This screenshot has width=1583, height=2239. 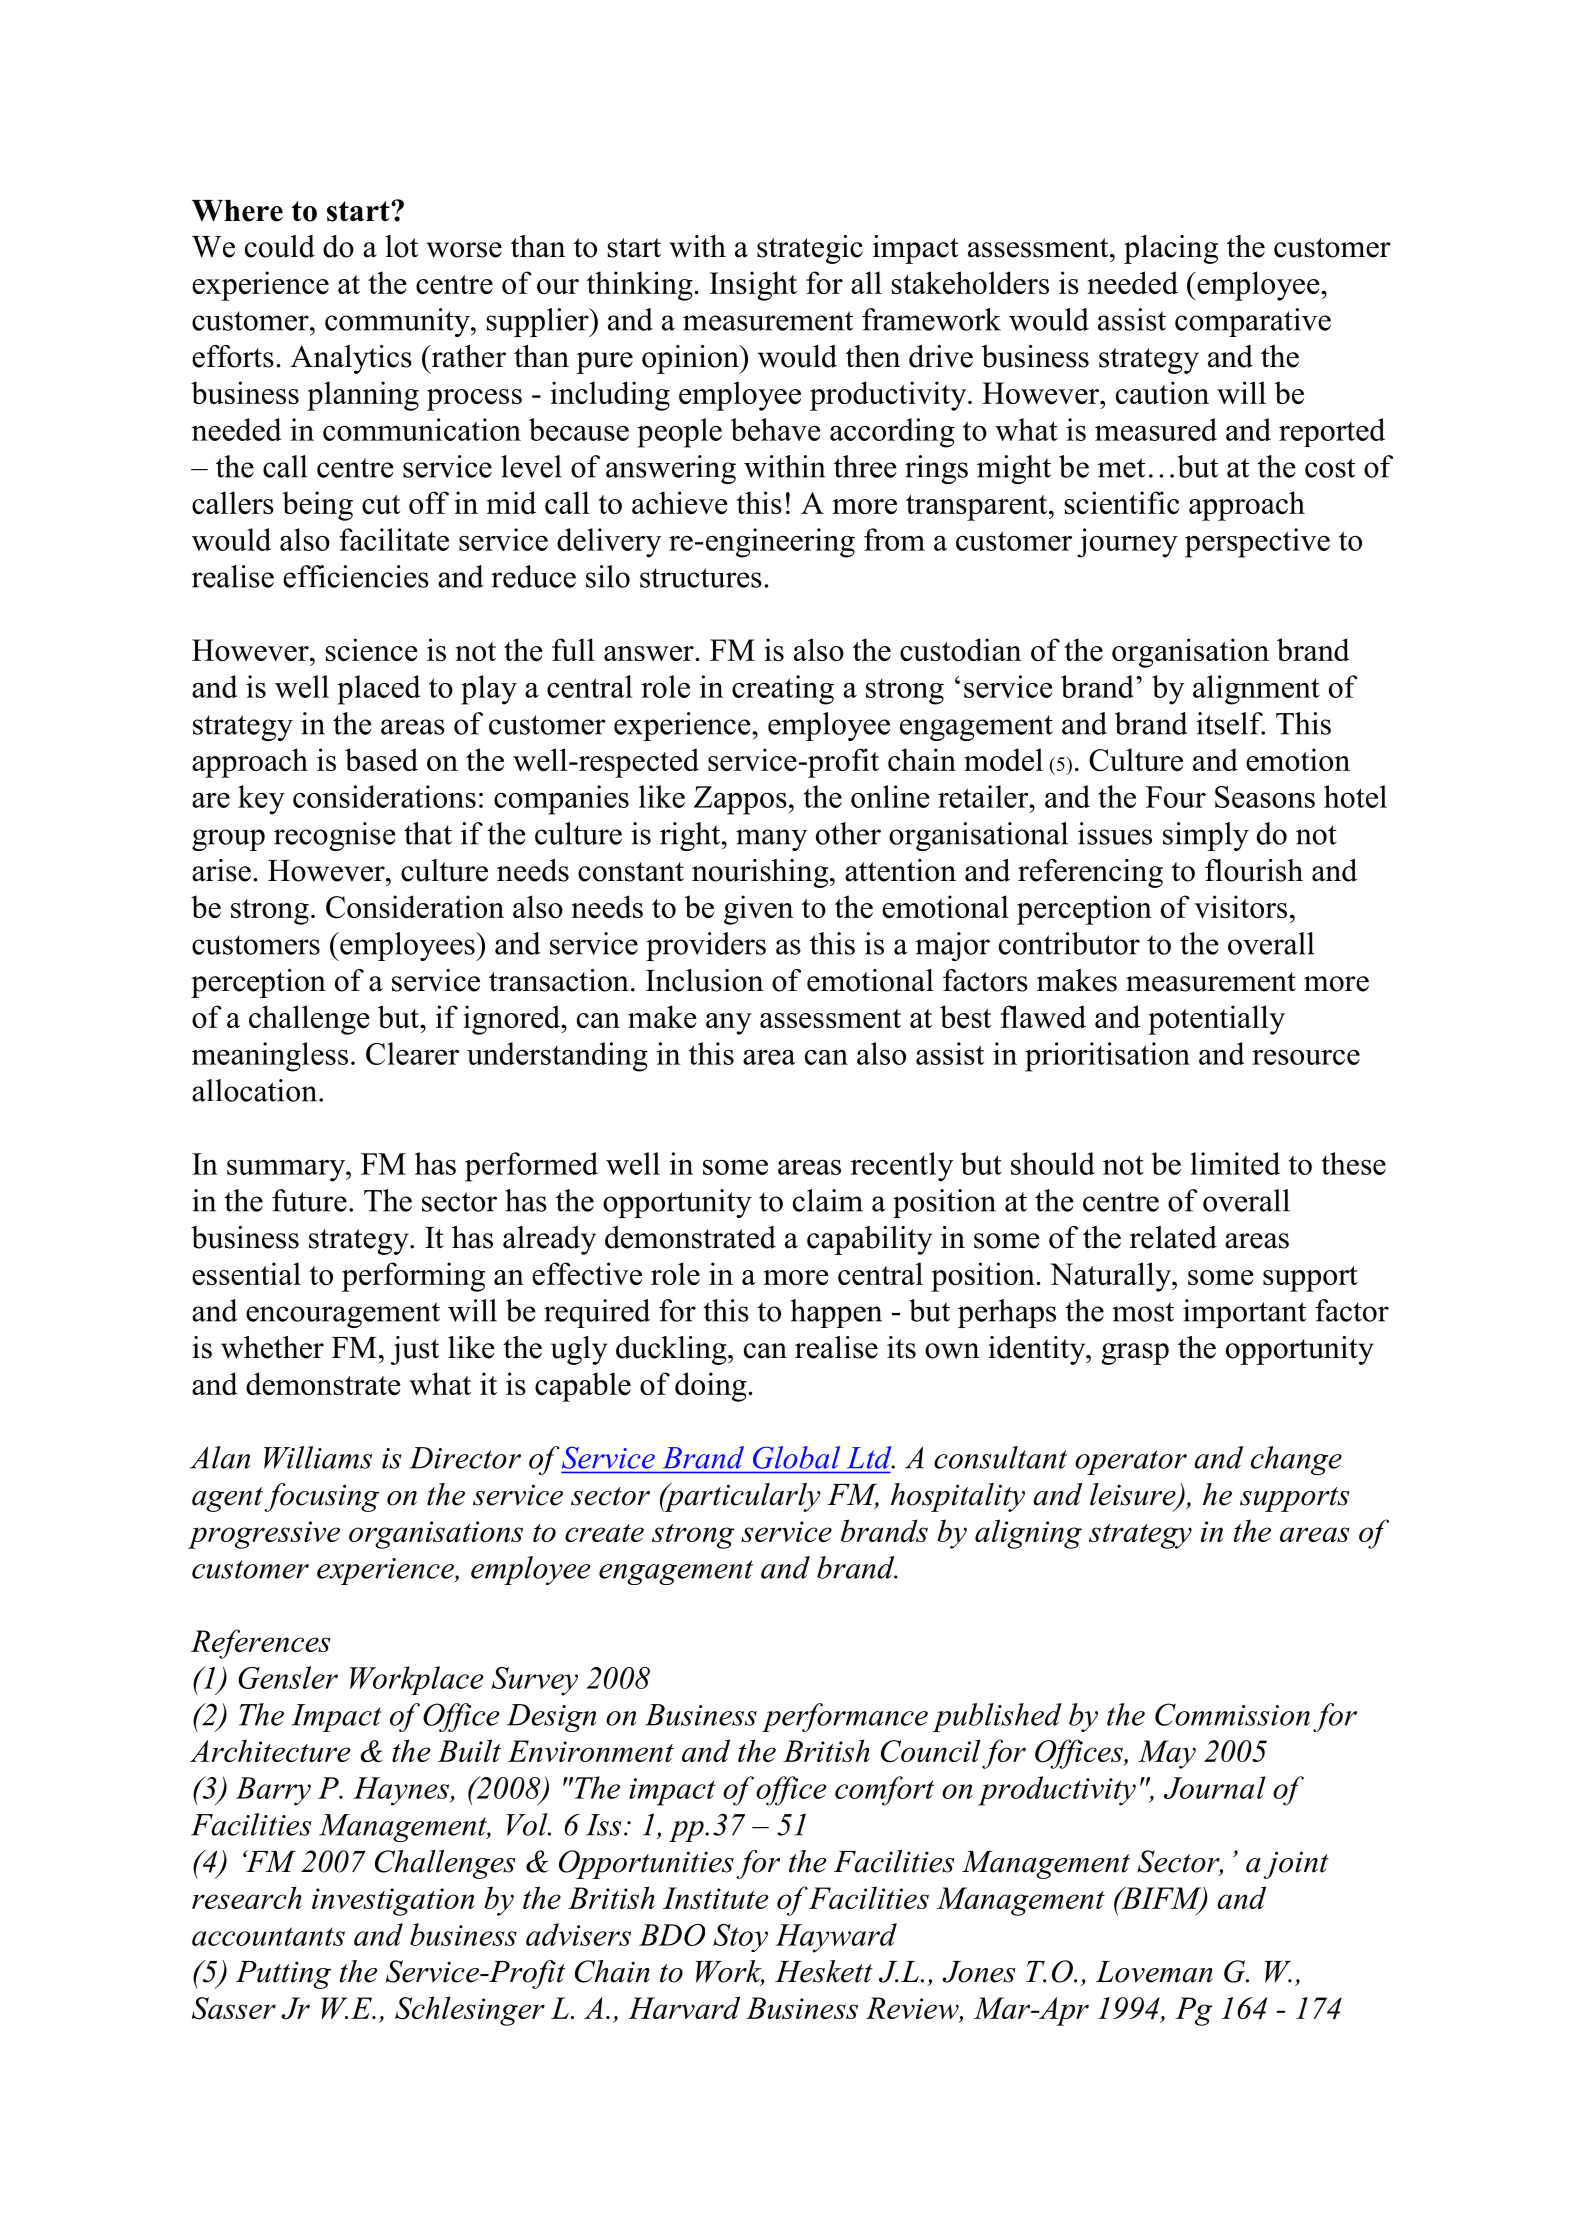 I want to click on claim, so click(x=828, y=1200).
